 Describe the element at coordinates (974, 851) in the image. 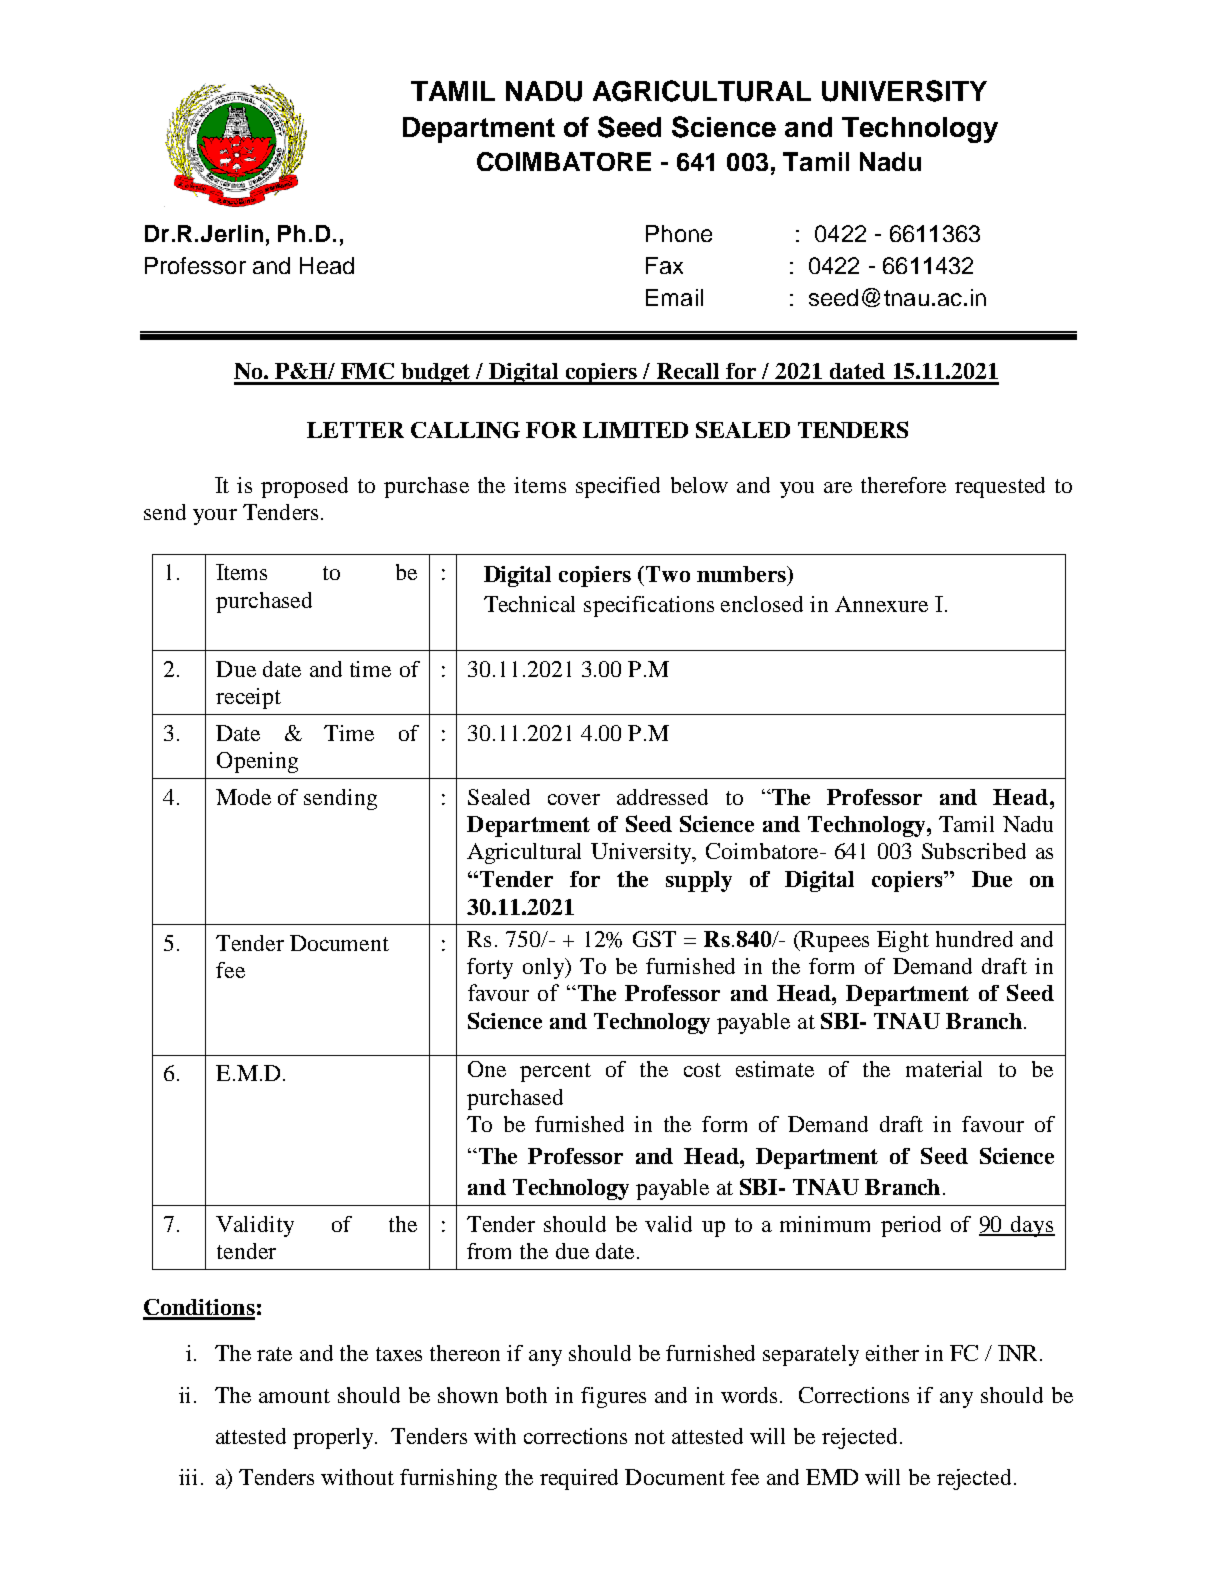

I see `Subscribed` at that location.
